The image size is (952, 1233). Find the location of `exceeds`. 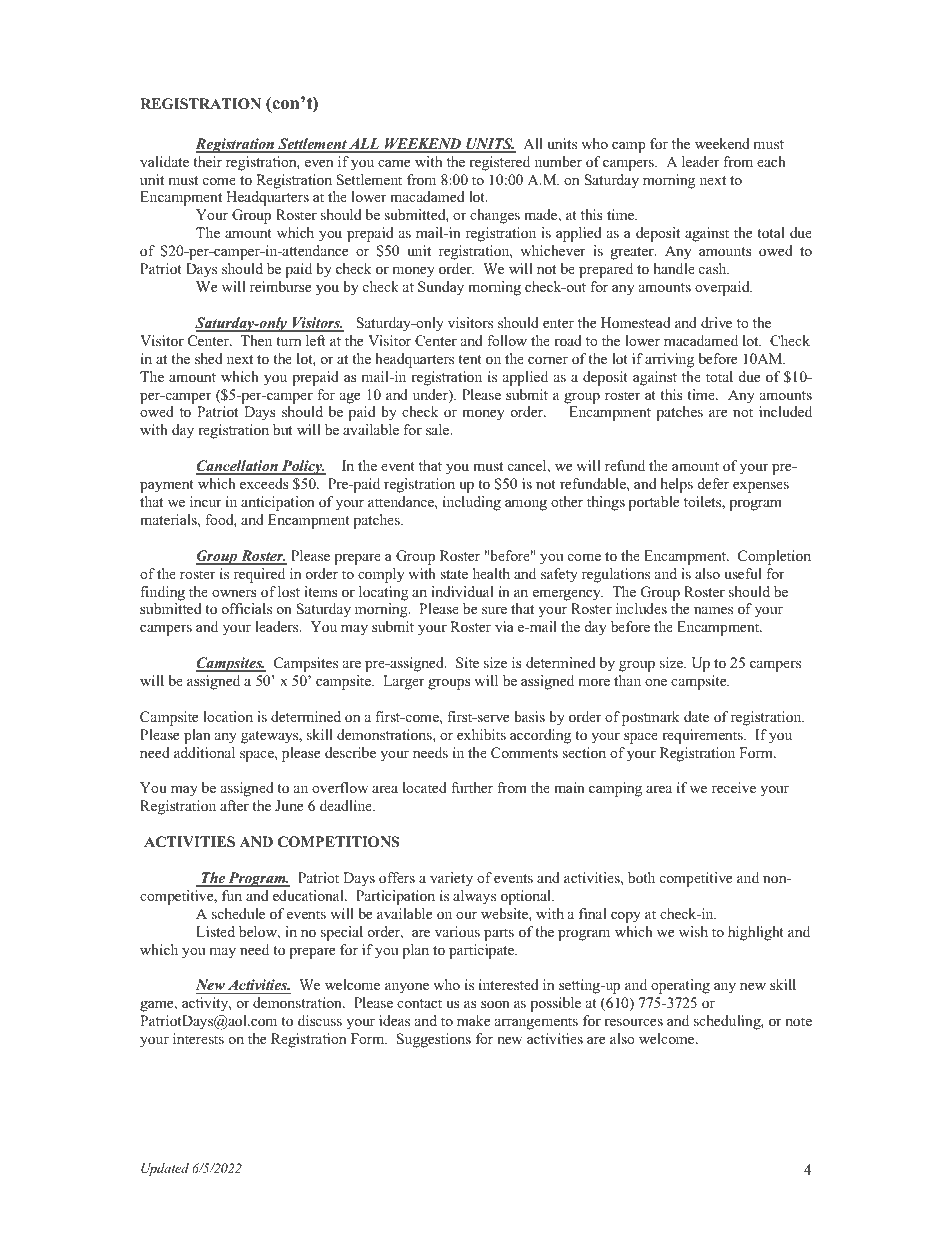

exceeds is located at coordinates (264, 483).
